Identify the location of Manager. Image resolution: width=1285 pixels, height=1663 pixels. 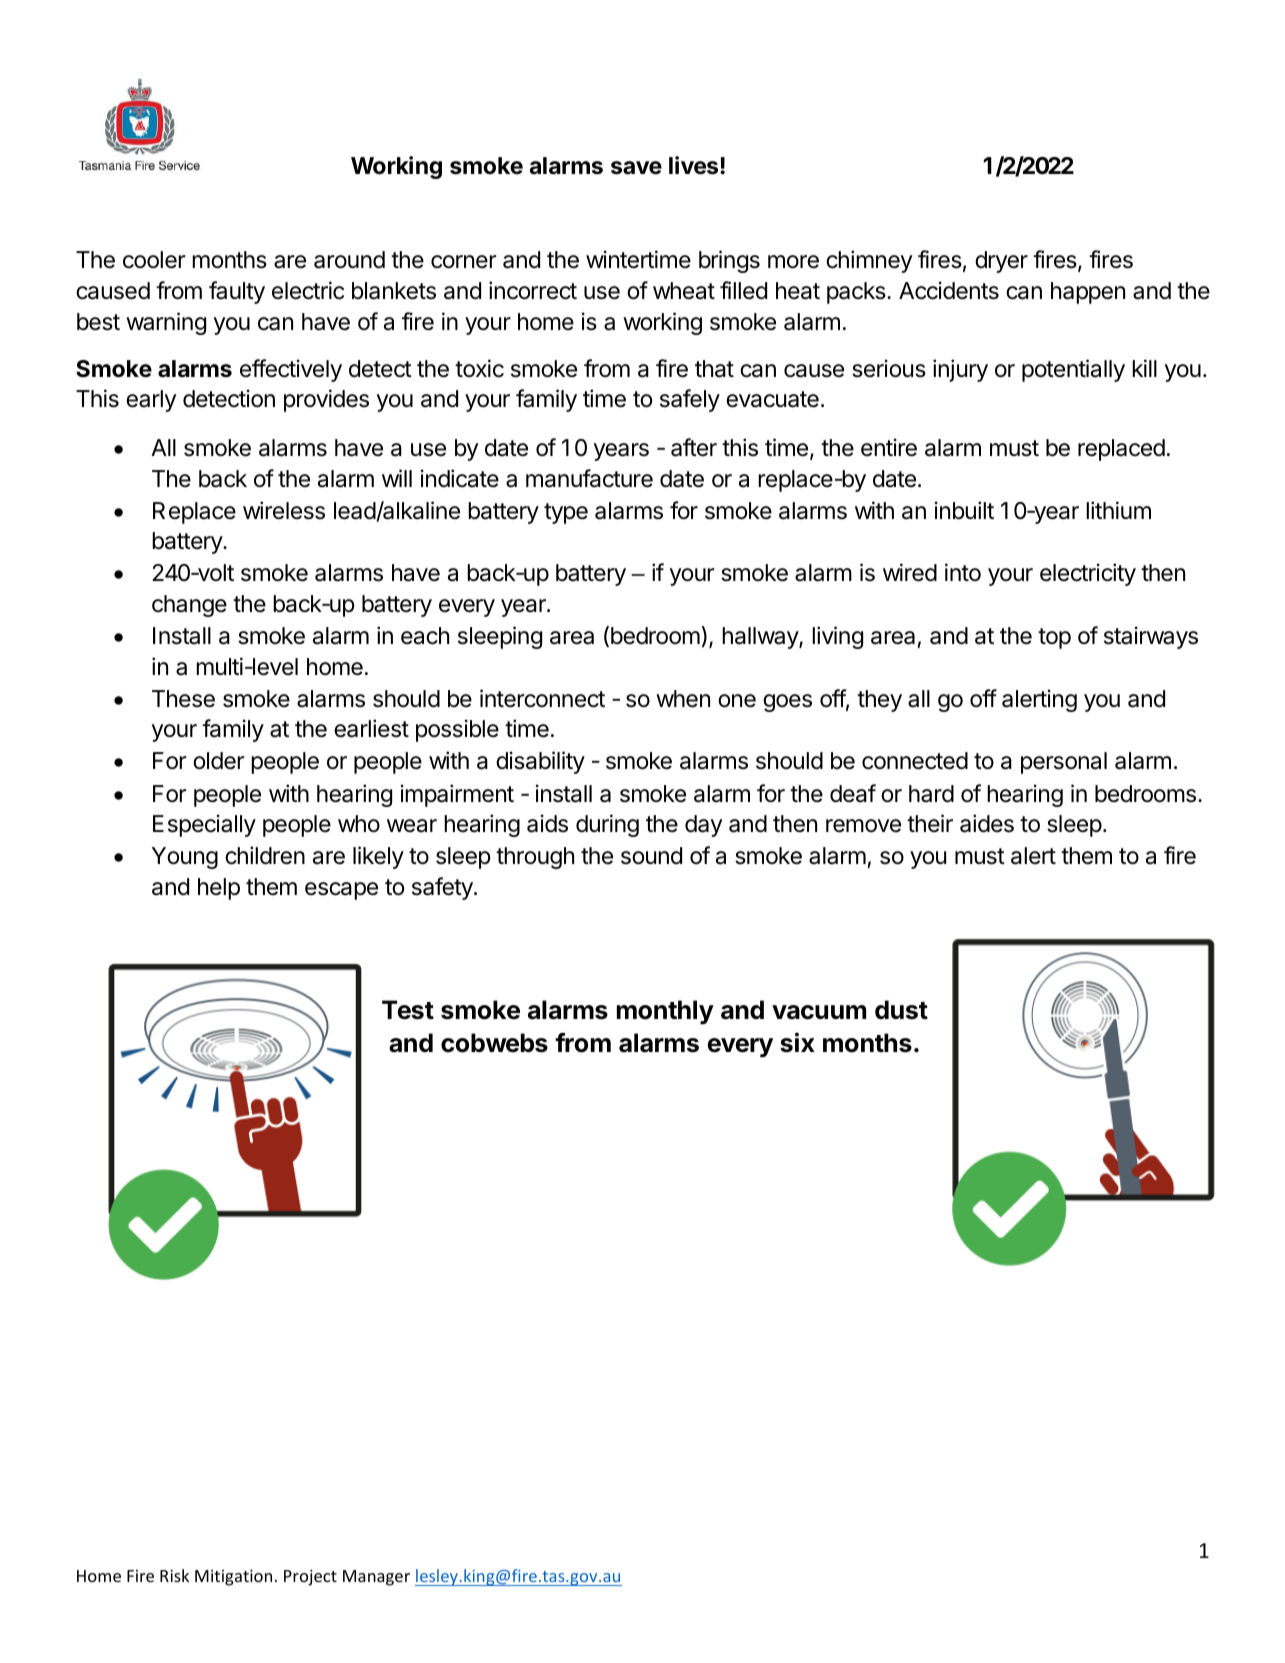
(376, 1578).
